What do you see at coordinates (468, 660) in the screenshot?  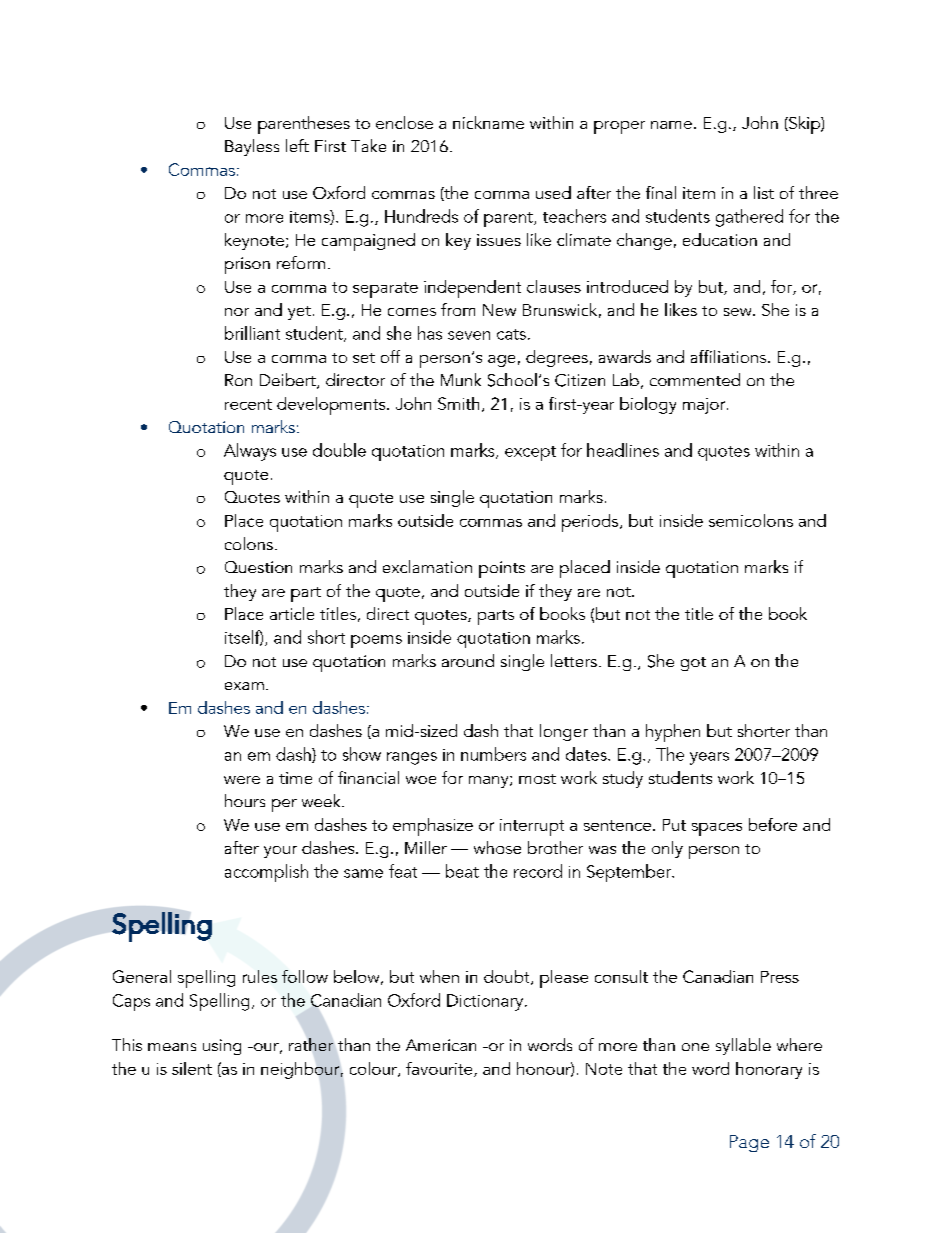 I see `around` at bounding box center [468, 660].
